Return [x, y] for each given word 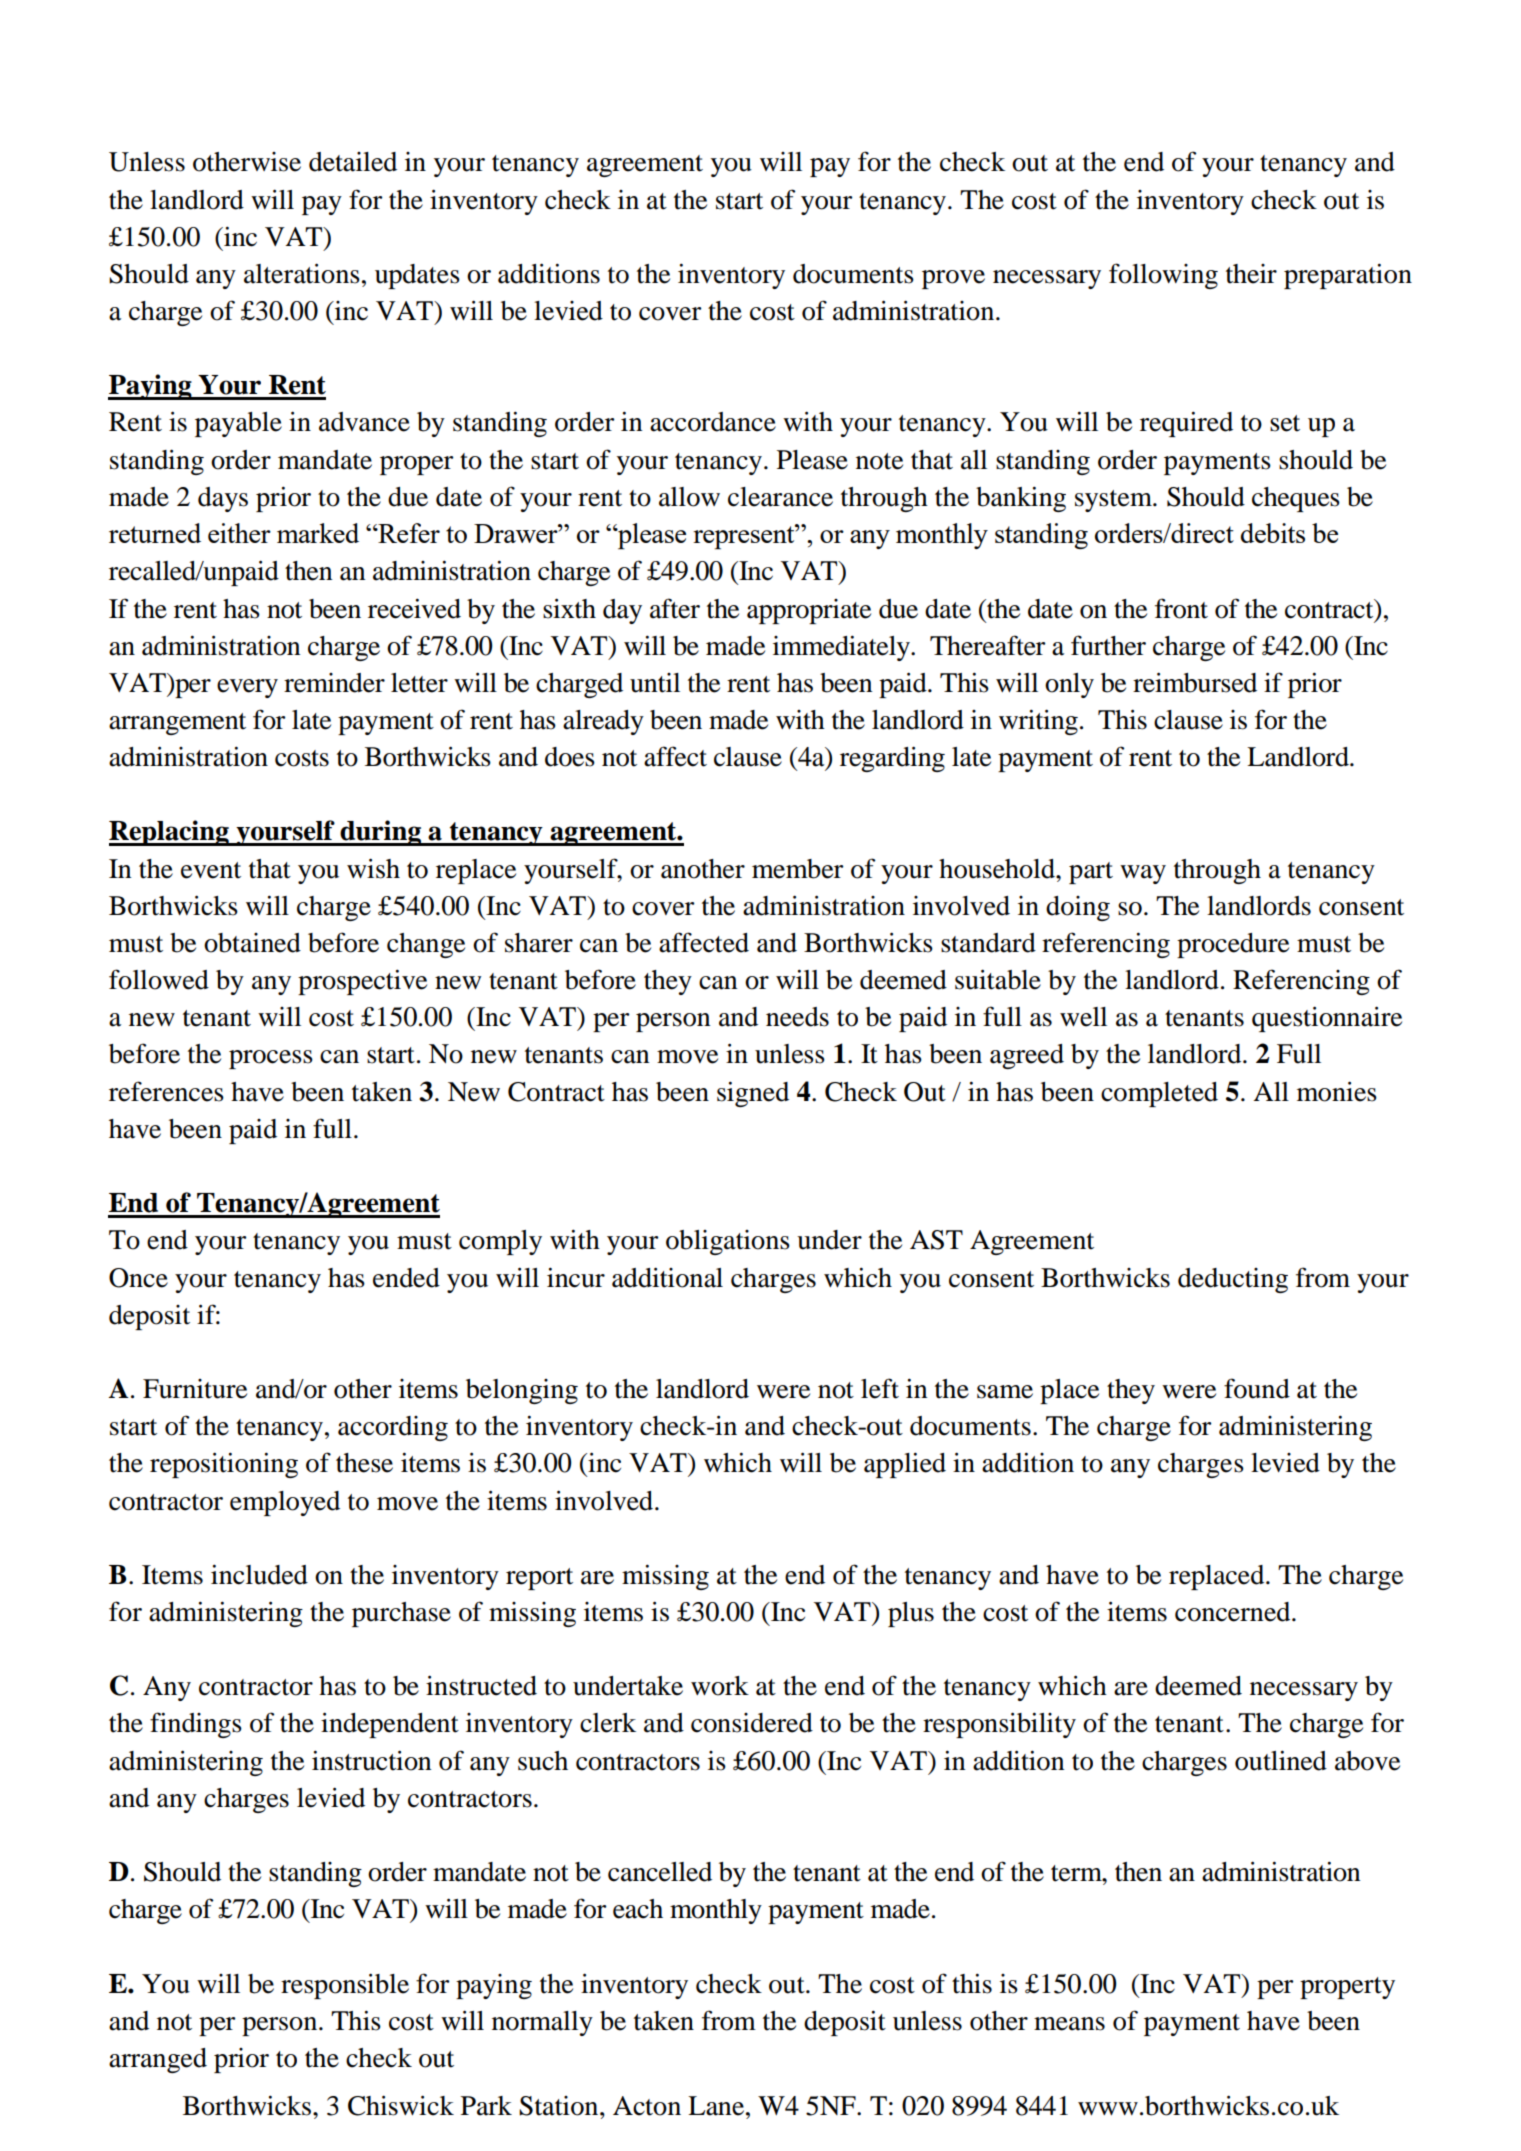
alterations [302, 273]
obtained [252, 943]
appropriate [809, 611]
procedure [1233, 945]
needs [797, 1017]
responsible [345, 1986]
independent [390, 1725]
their [1251, 274]
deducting [1233, 1280]
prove [953, 279]
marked [318, 533]
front [1181, 608]
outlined [1281, 1760]
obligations [728, 1242]
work [720, 1686]
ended [406, 1278]
